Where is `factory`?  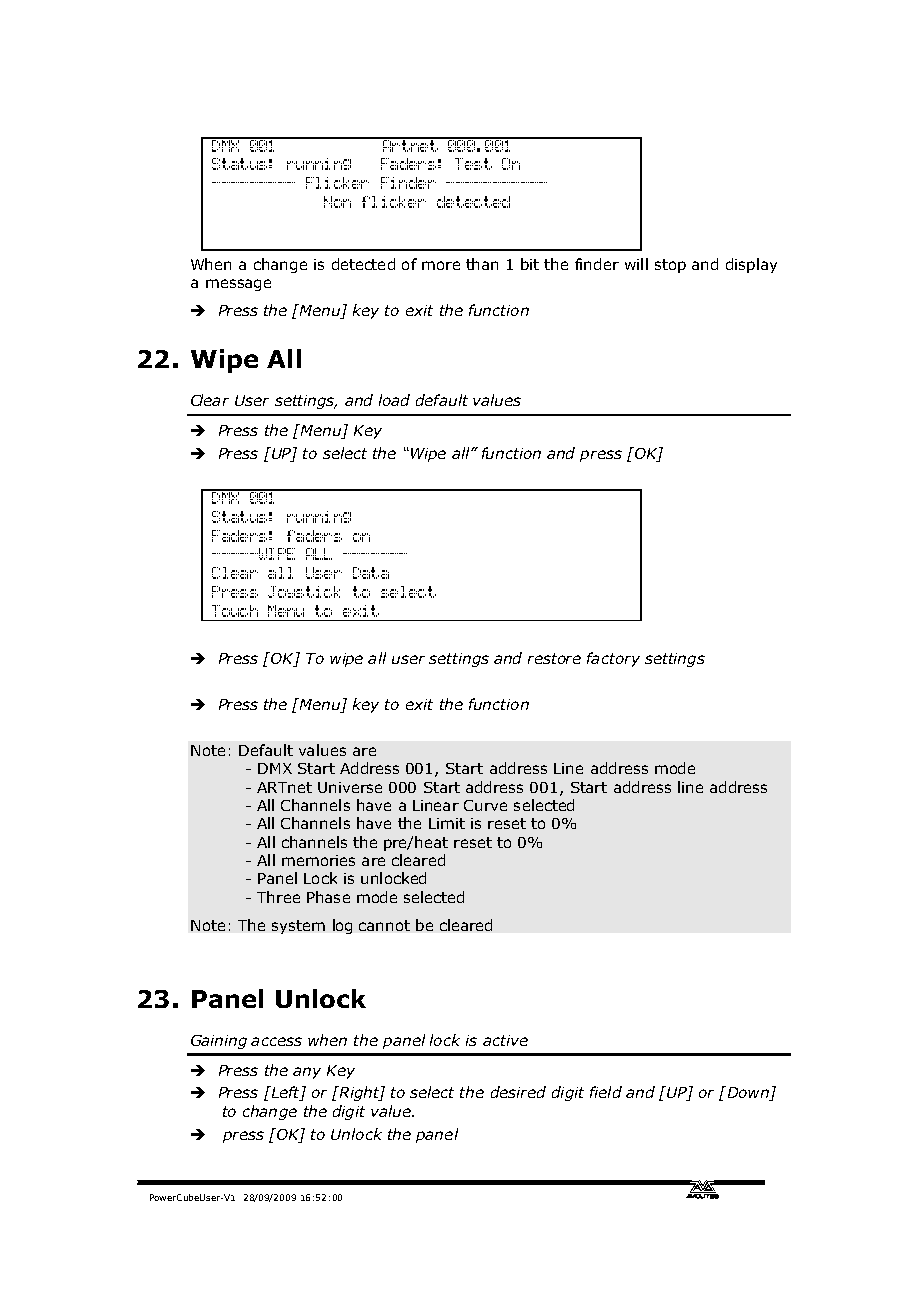 factory is located at coordinates (613, 659).
